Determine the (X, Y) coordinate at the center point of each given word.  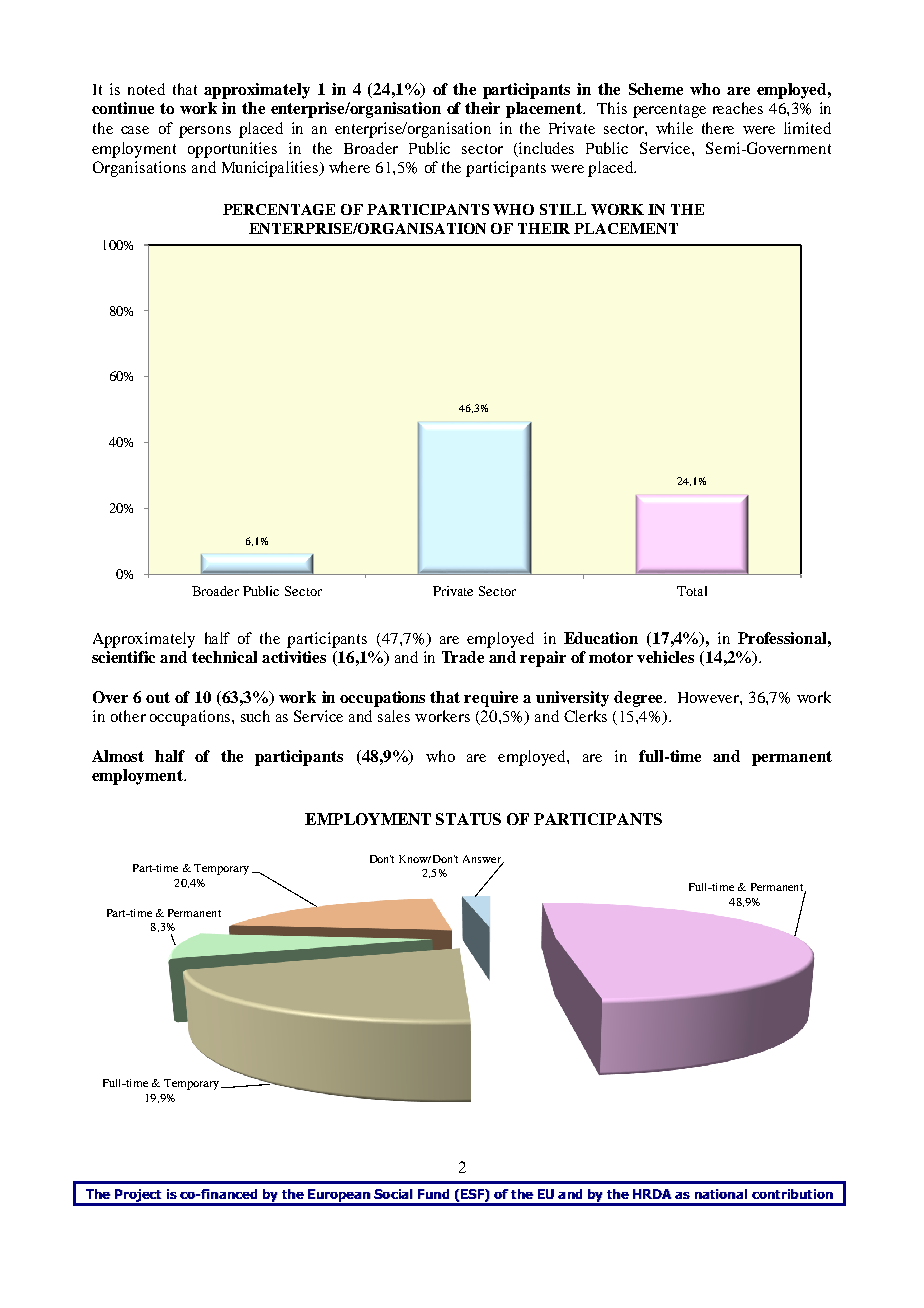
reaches (738, 108)
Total (692, 591)
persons (205, 132)
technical (224, 657)
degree (639, 699)
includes (546, 148)
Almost (118, 756)
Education (601, 638)
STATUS (468, 819)
